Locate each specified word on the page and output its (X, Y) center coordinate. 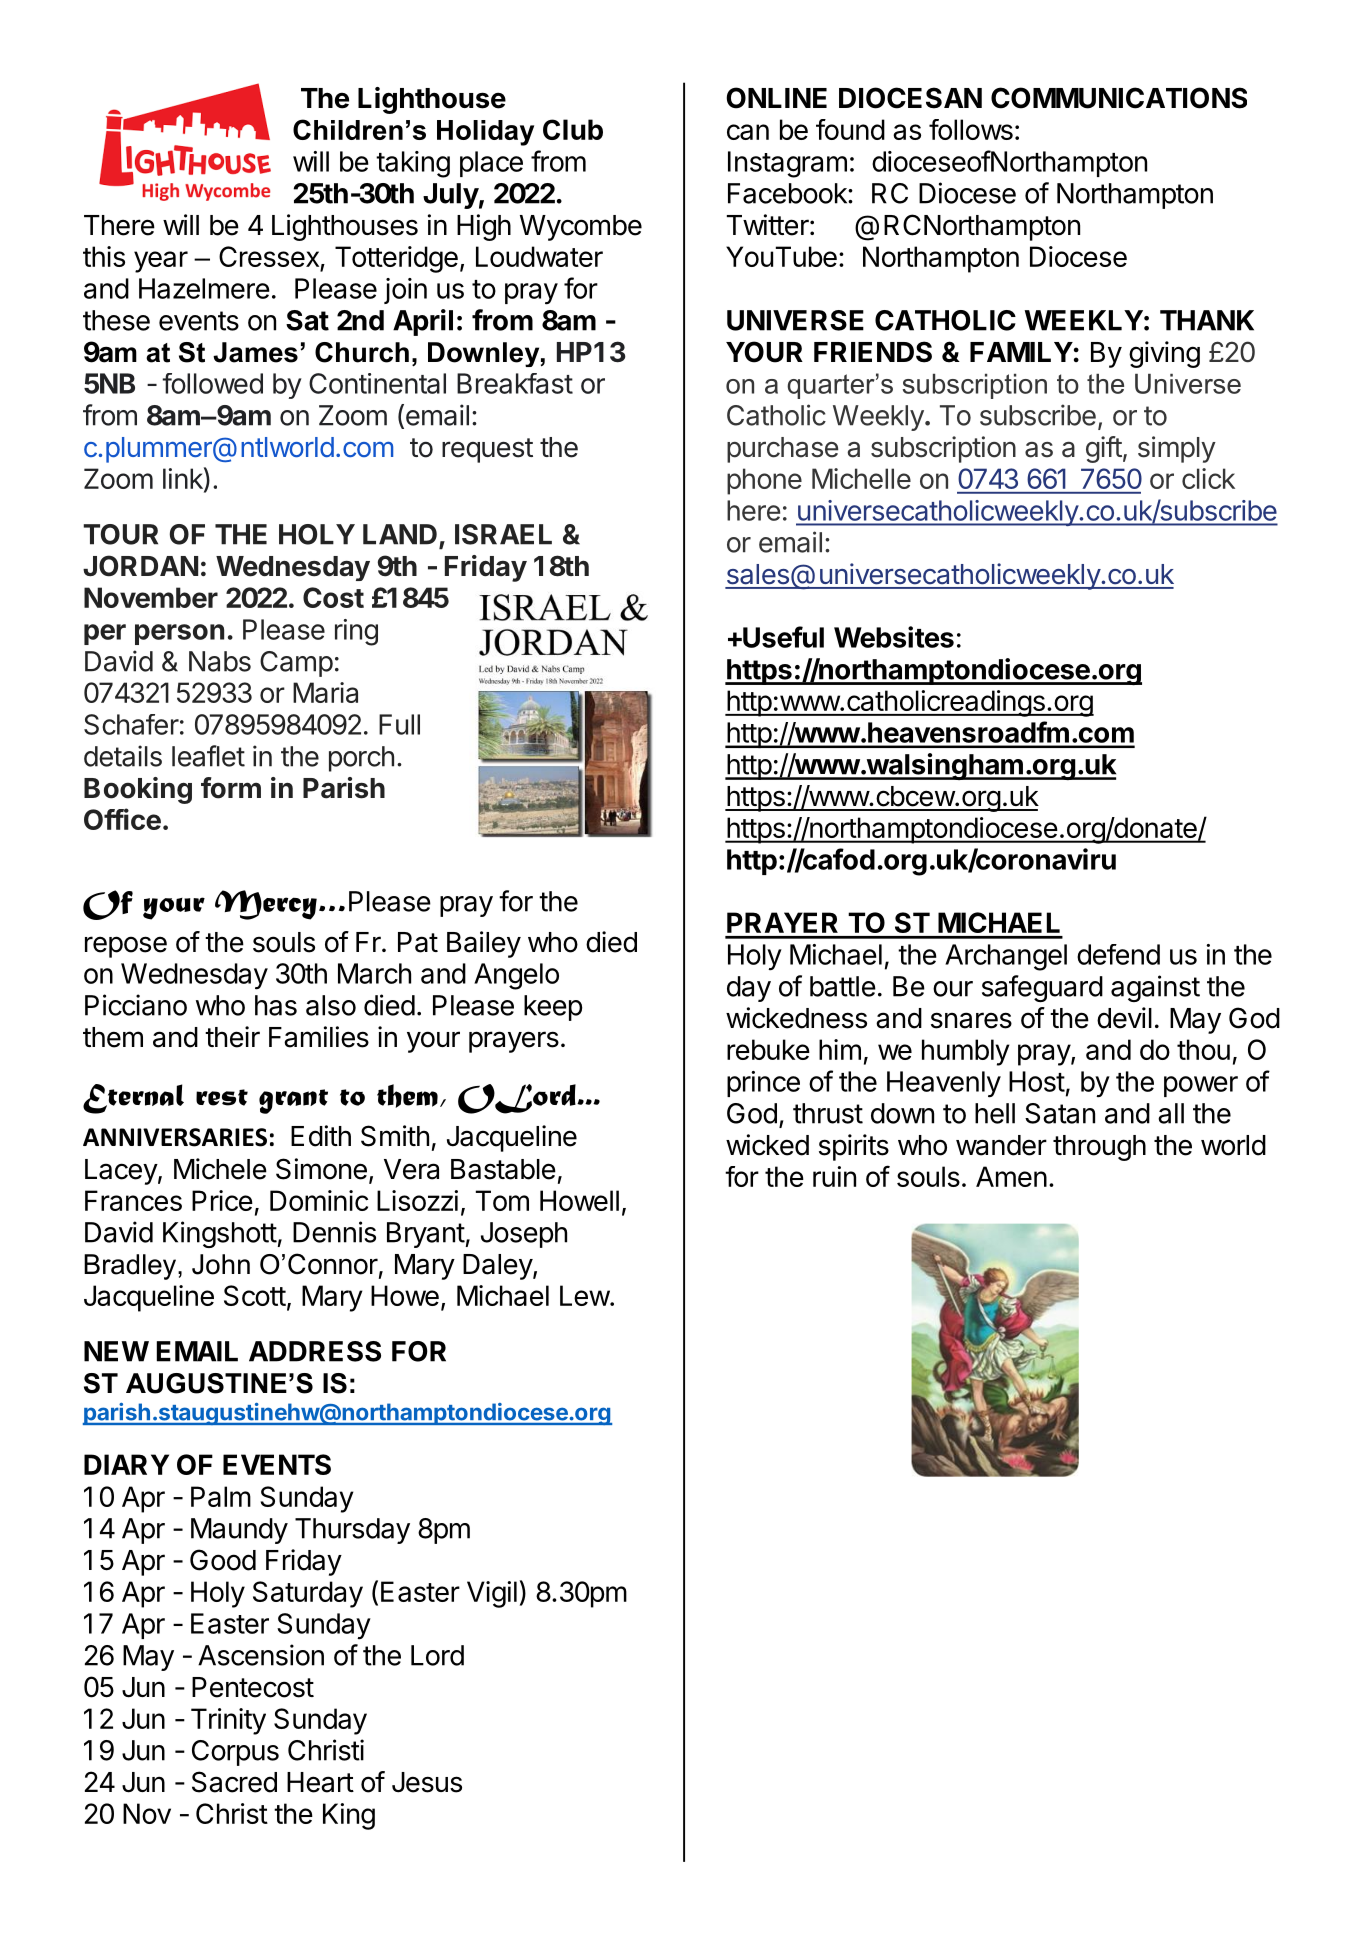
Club (573, 129)
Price (222, 1200)
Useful (782, 637)
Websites (894, 637)
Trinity (228, 1721)
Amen (1011, 1176)
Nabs (220, 661)
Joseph (524, 1235)
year (161, 262)
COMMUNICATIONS (1119, 98)
